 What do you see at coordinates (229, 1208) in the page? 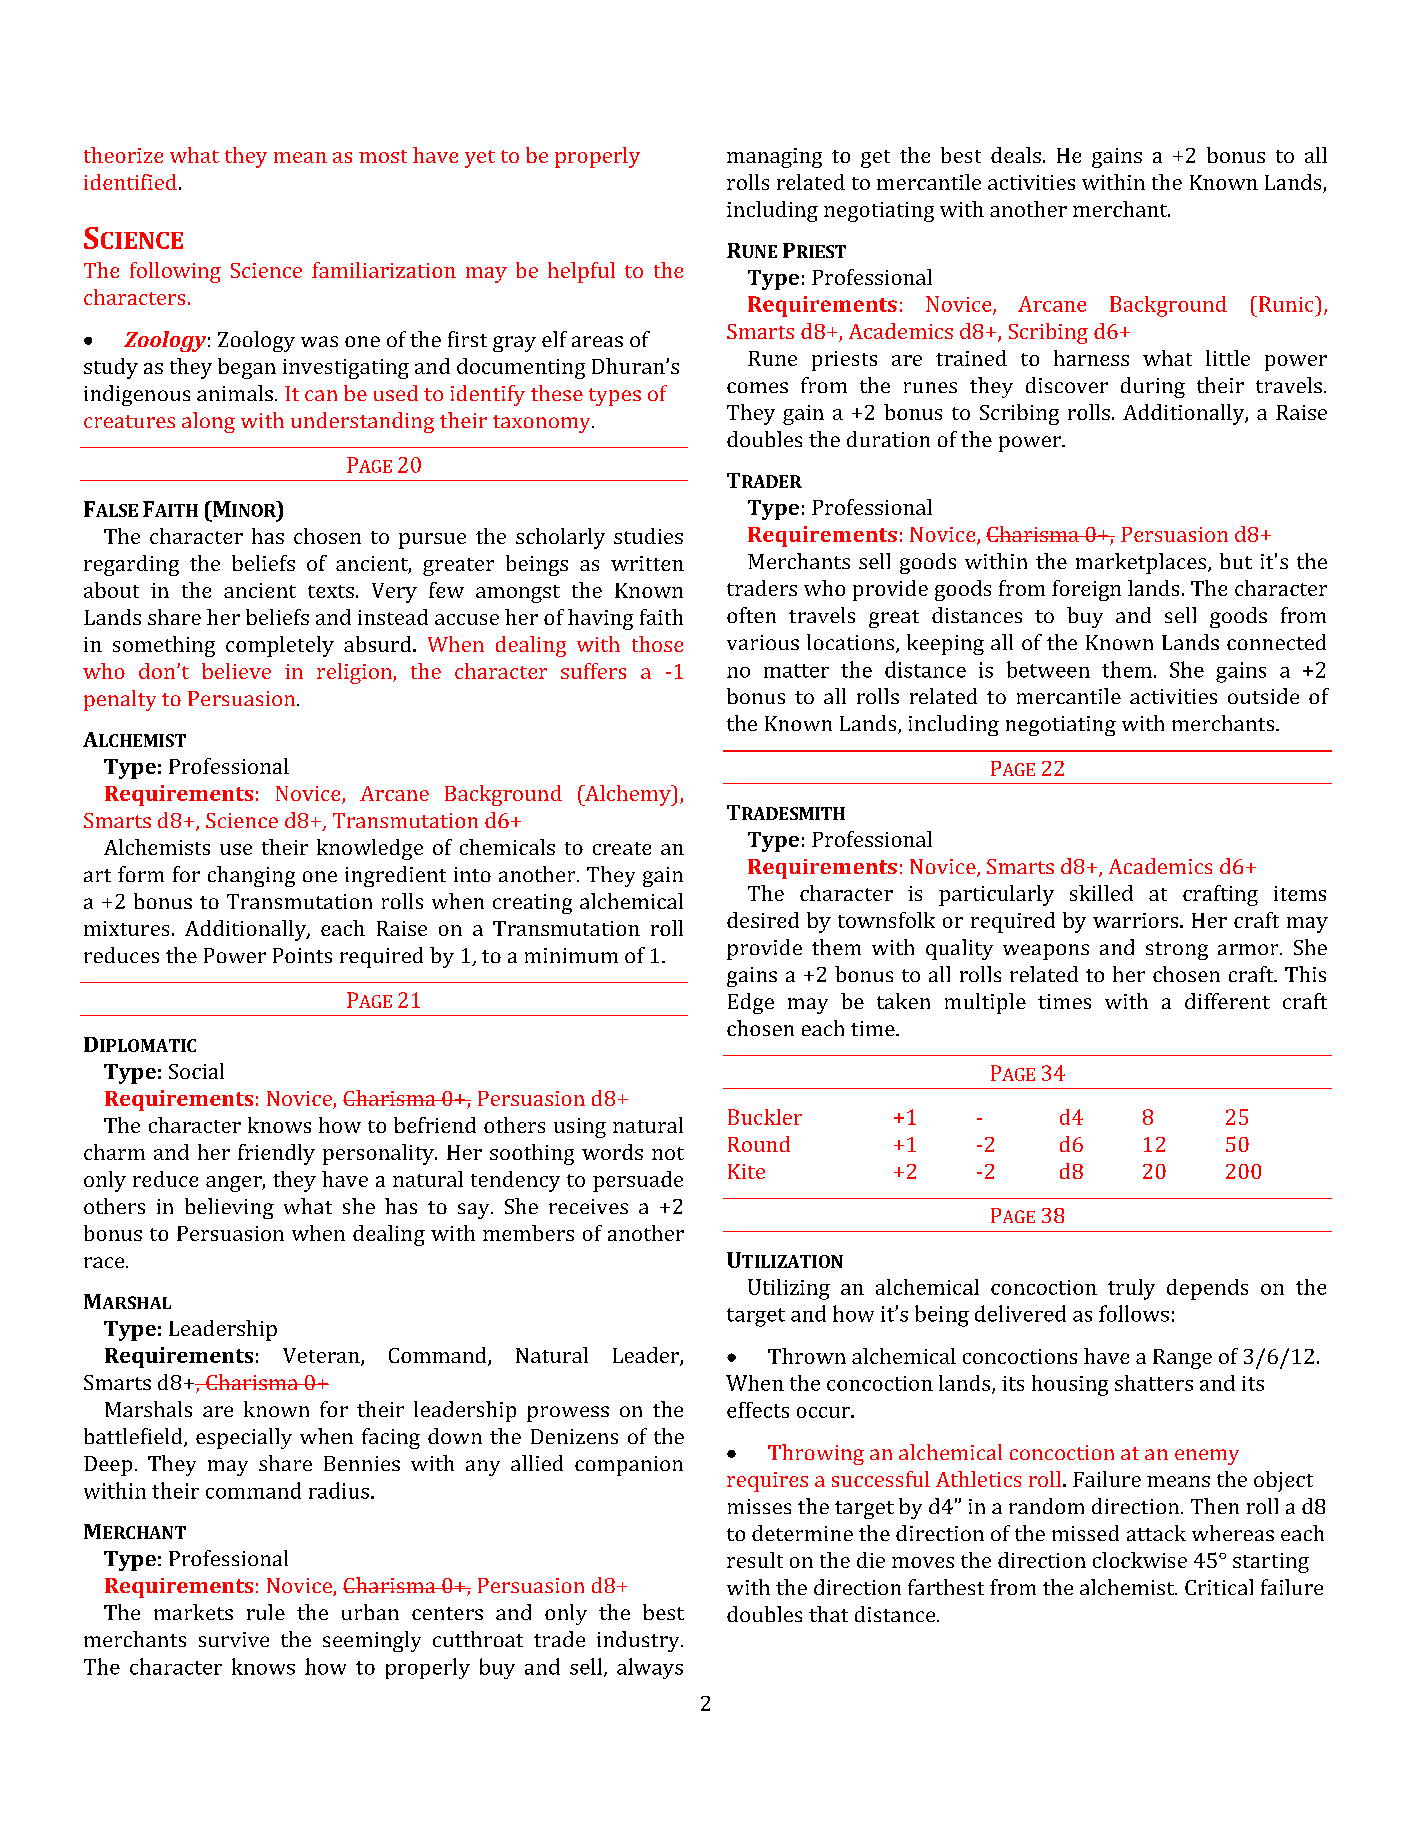
I see `believing` at bounding box center [229, 1208].
